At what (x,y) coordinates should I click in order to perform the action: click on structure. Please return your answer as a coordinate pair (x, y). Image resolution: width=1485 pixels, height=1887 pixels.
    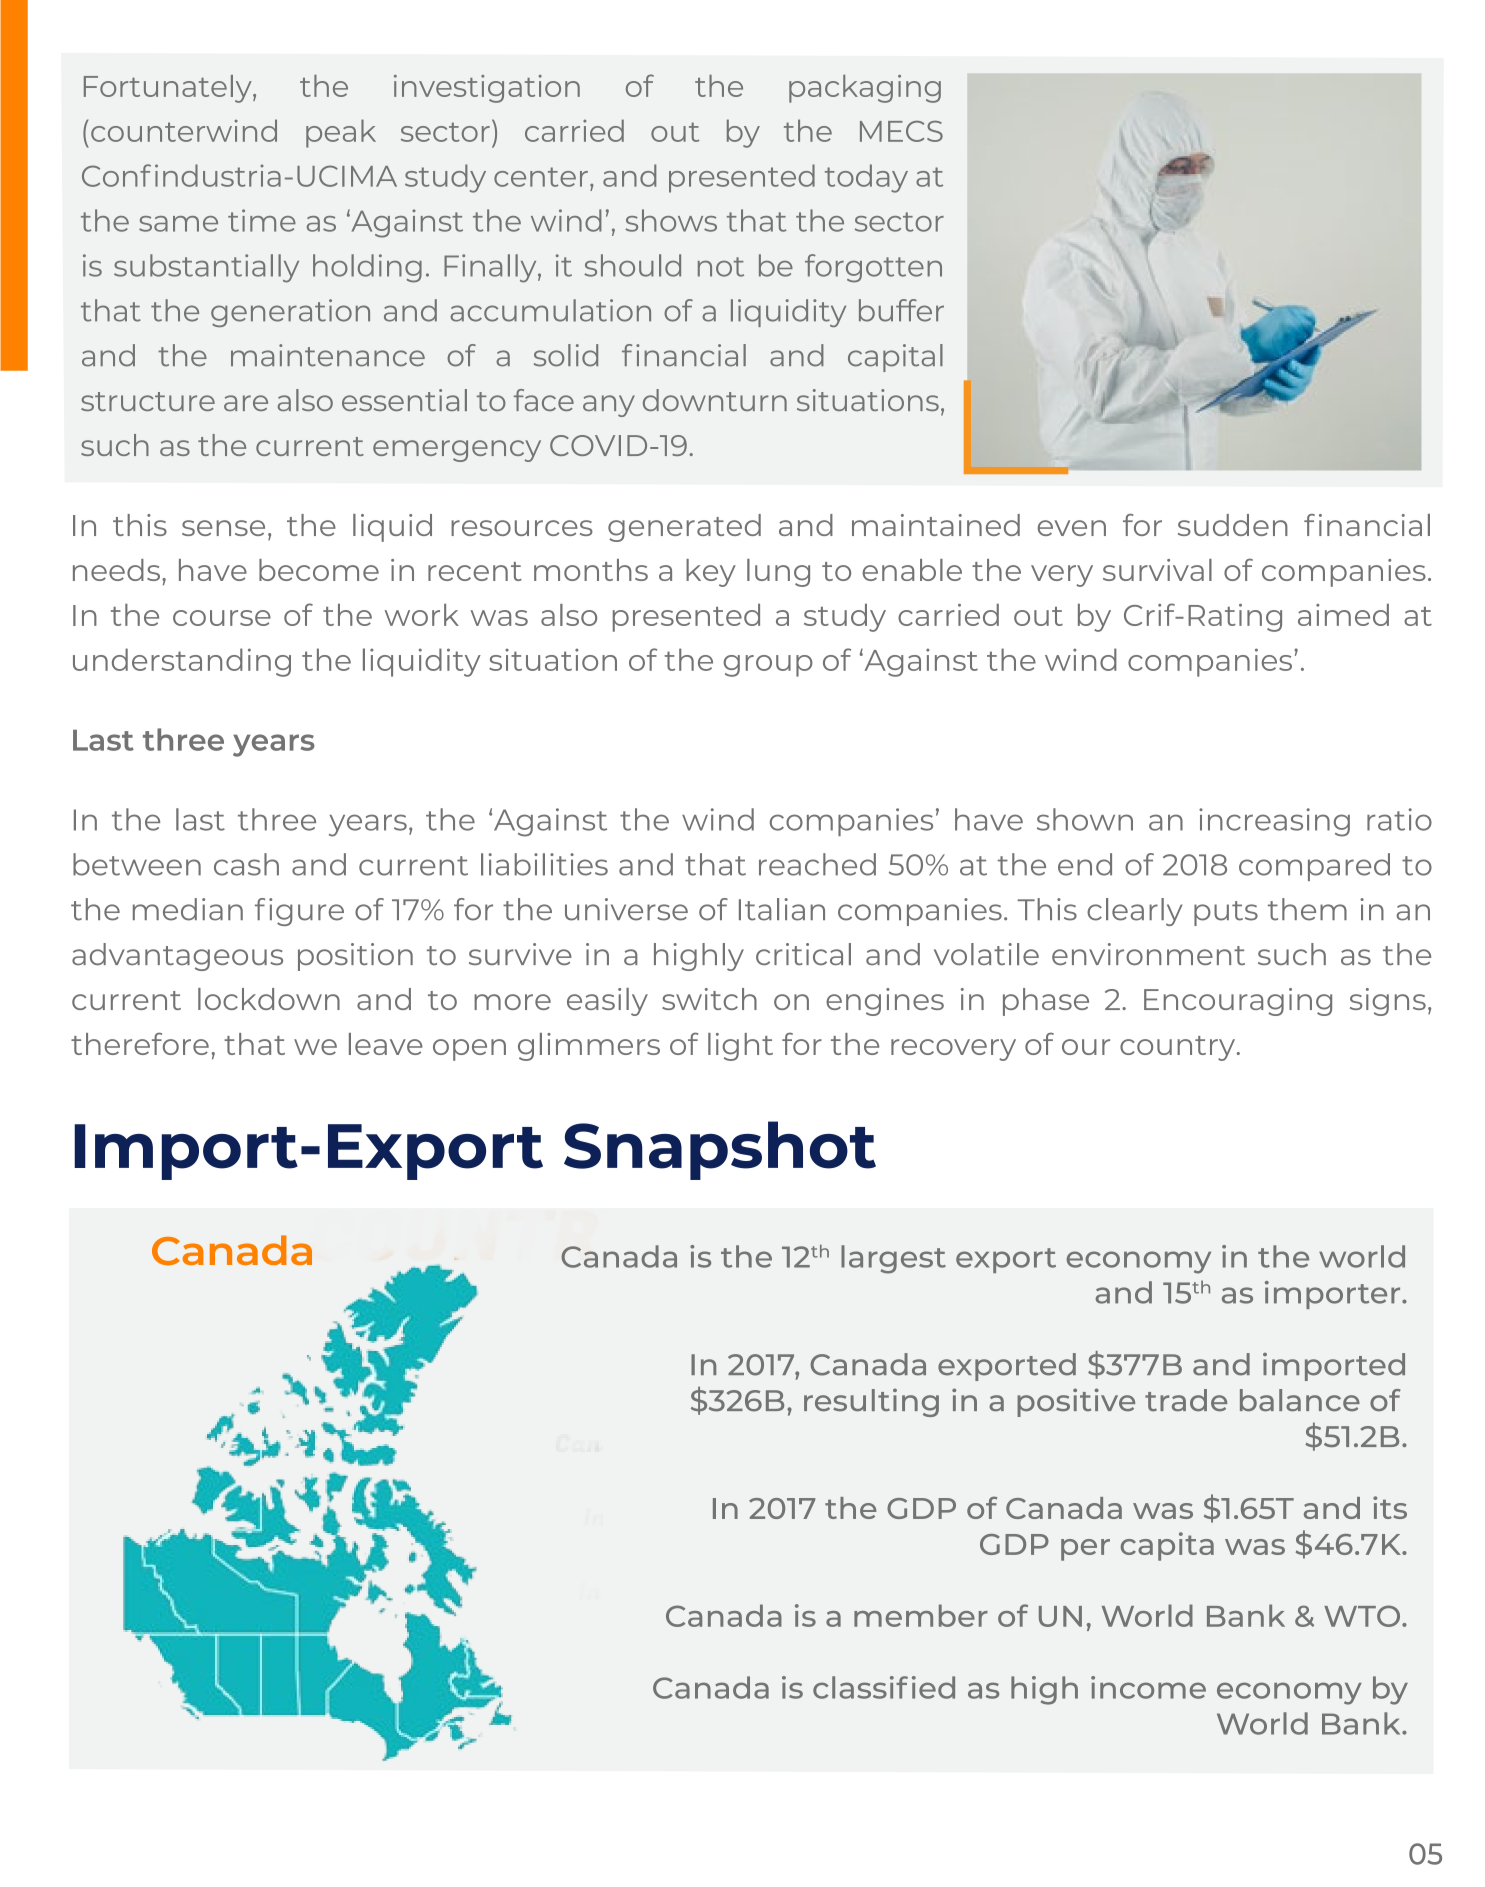
    Looking at the image, I should click on (148, 401).
